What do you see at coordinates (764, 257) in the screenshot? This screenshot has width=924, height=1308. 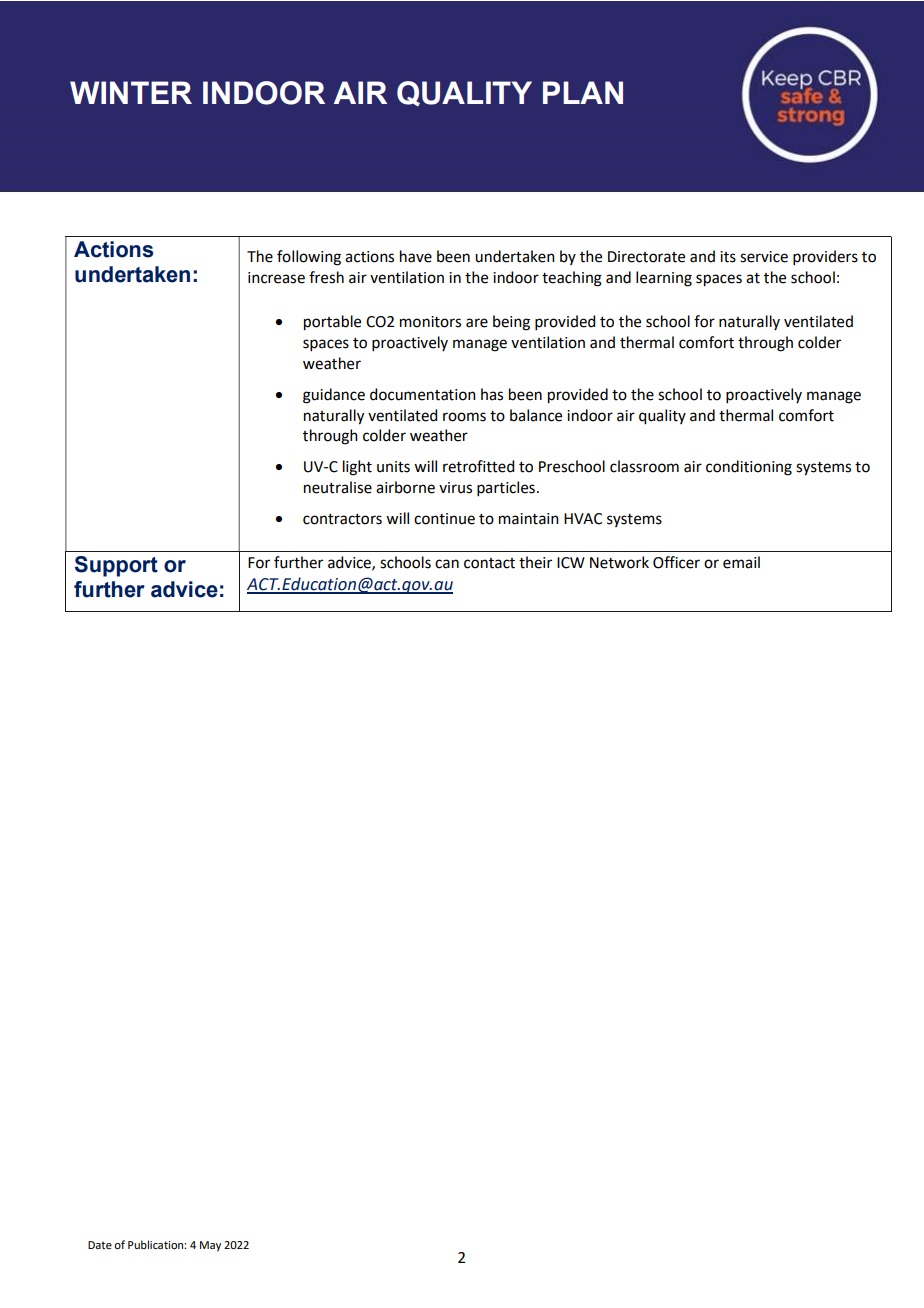 I see `service` at bounding box center [764, 257].
